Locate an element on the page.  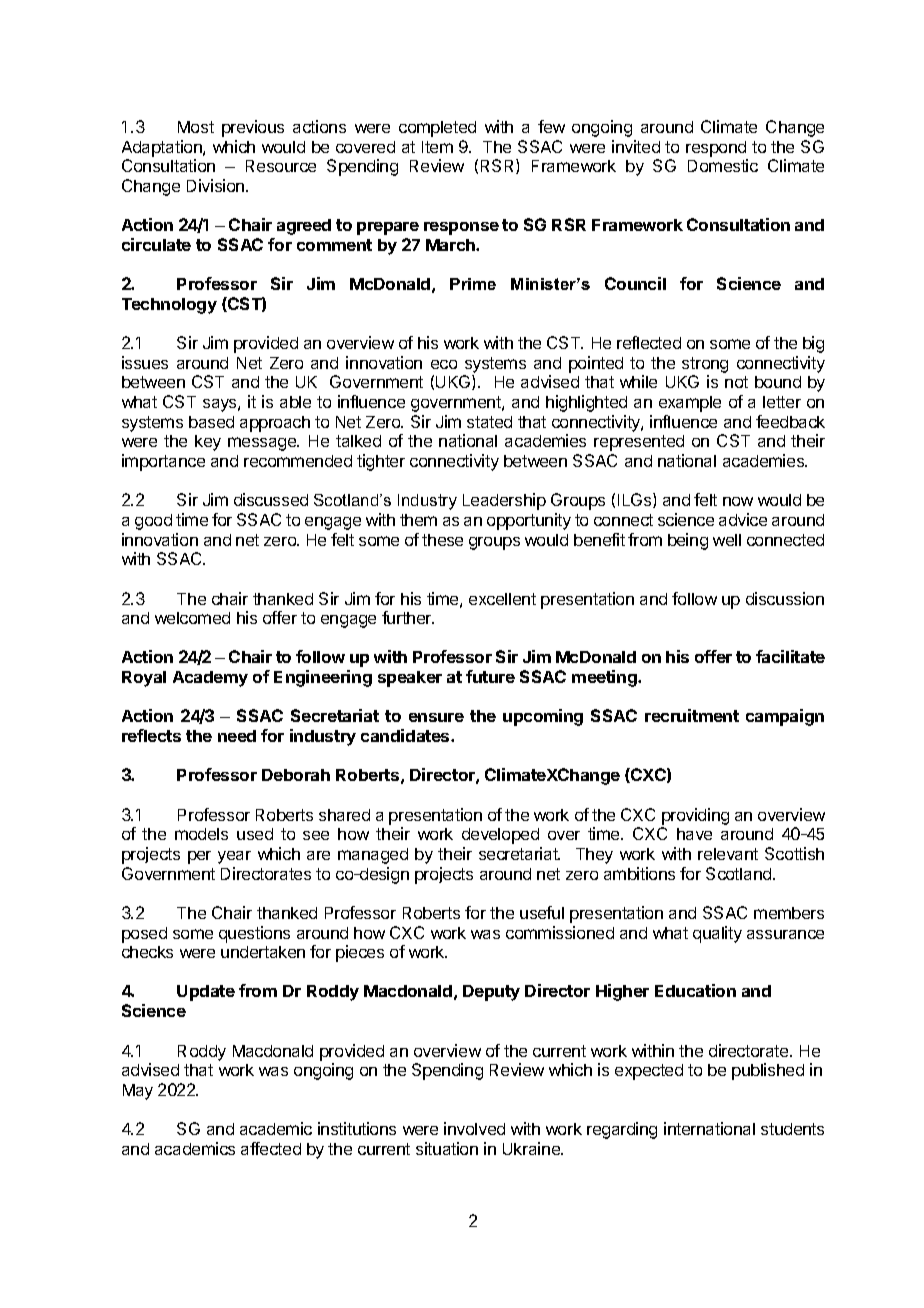
facilitate is located at coordinates (790, 656).
